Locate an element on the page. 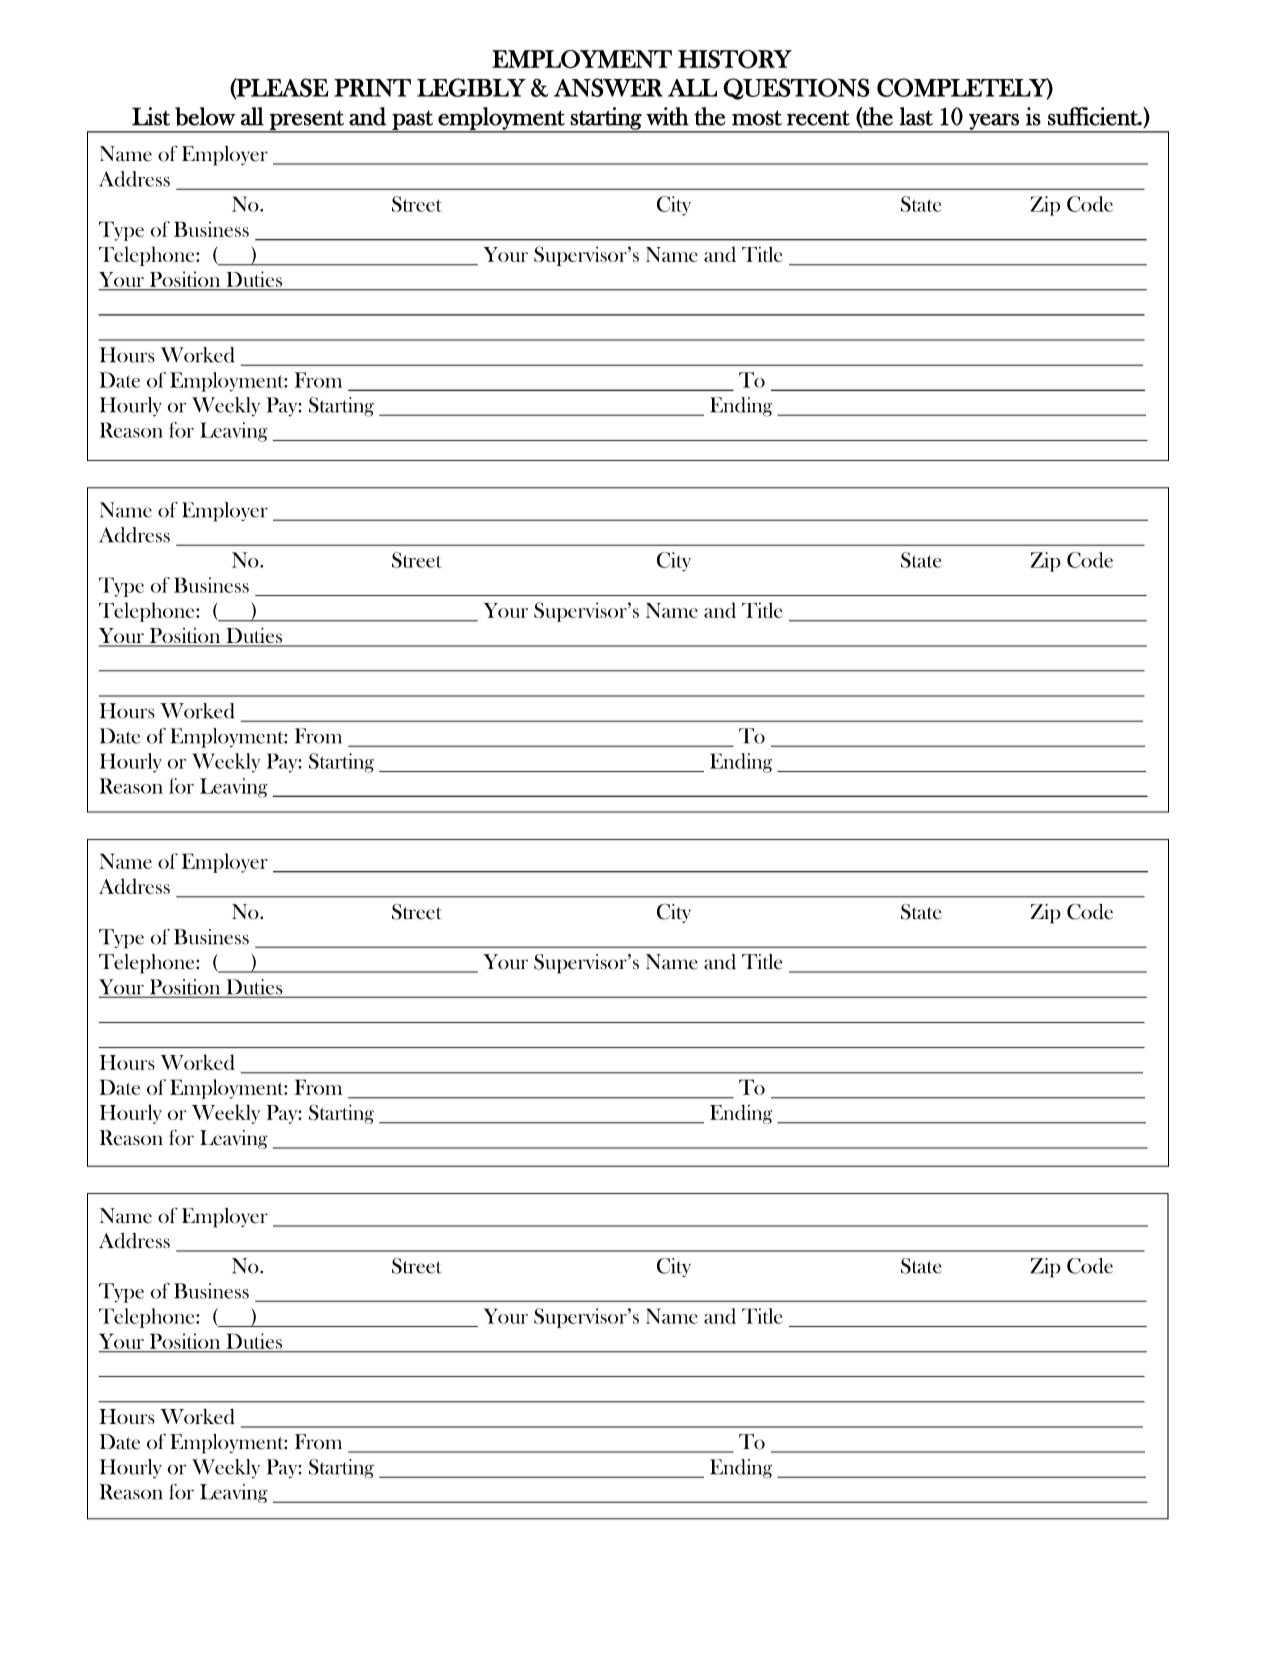 This document has height=1661, width=1283. PRINT is located at coordinates (372, 88).
